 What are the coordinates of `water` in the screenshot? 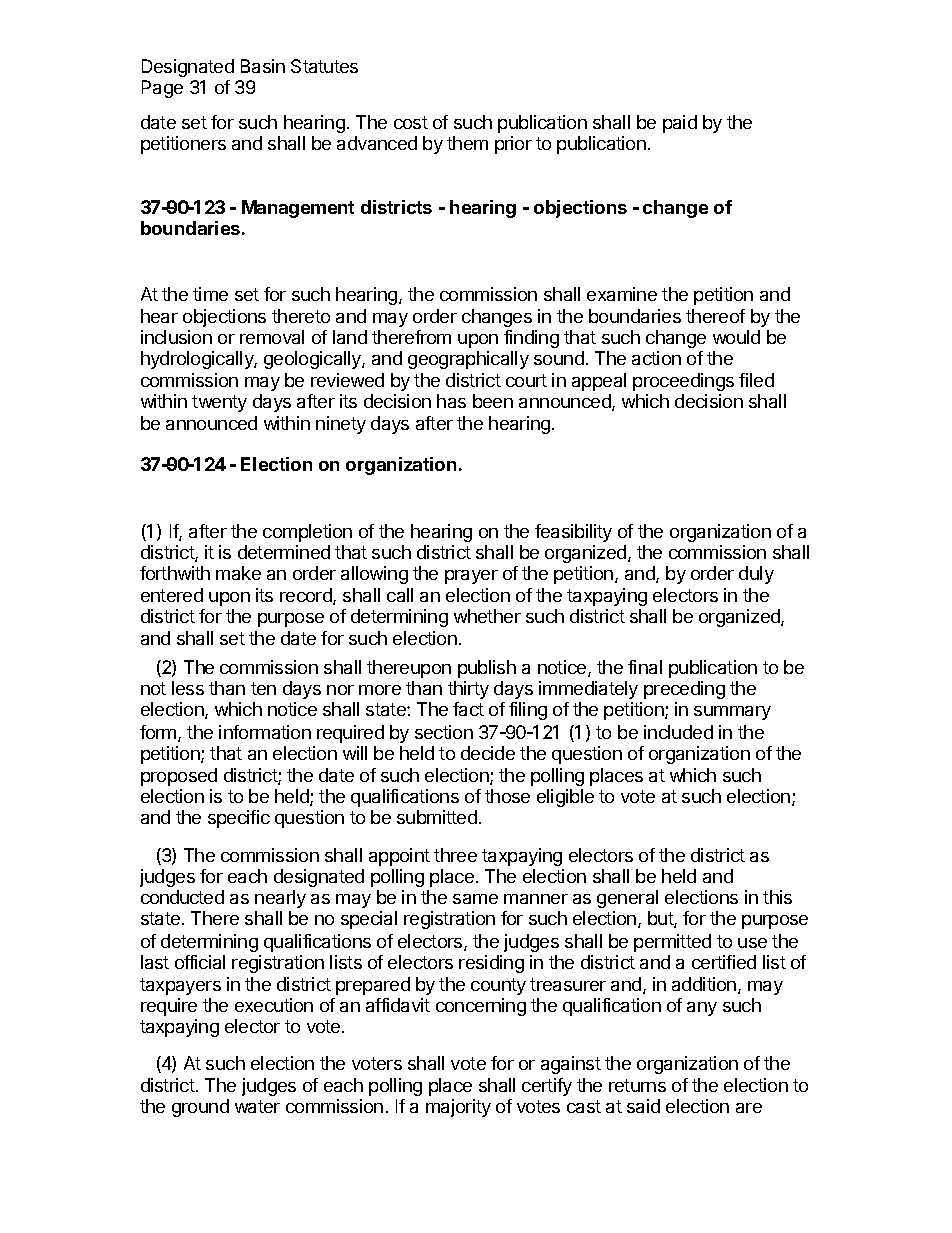 It's located at (257, 1106).
